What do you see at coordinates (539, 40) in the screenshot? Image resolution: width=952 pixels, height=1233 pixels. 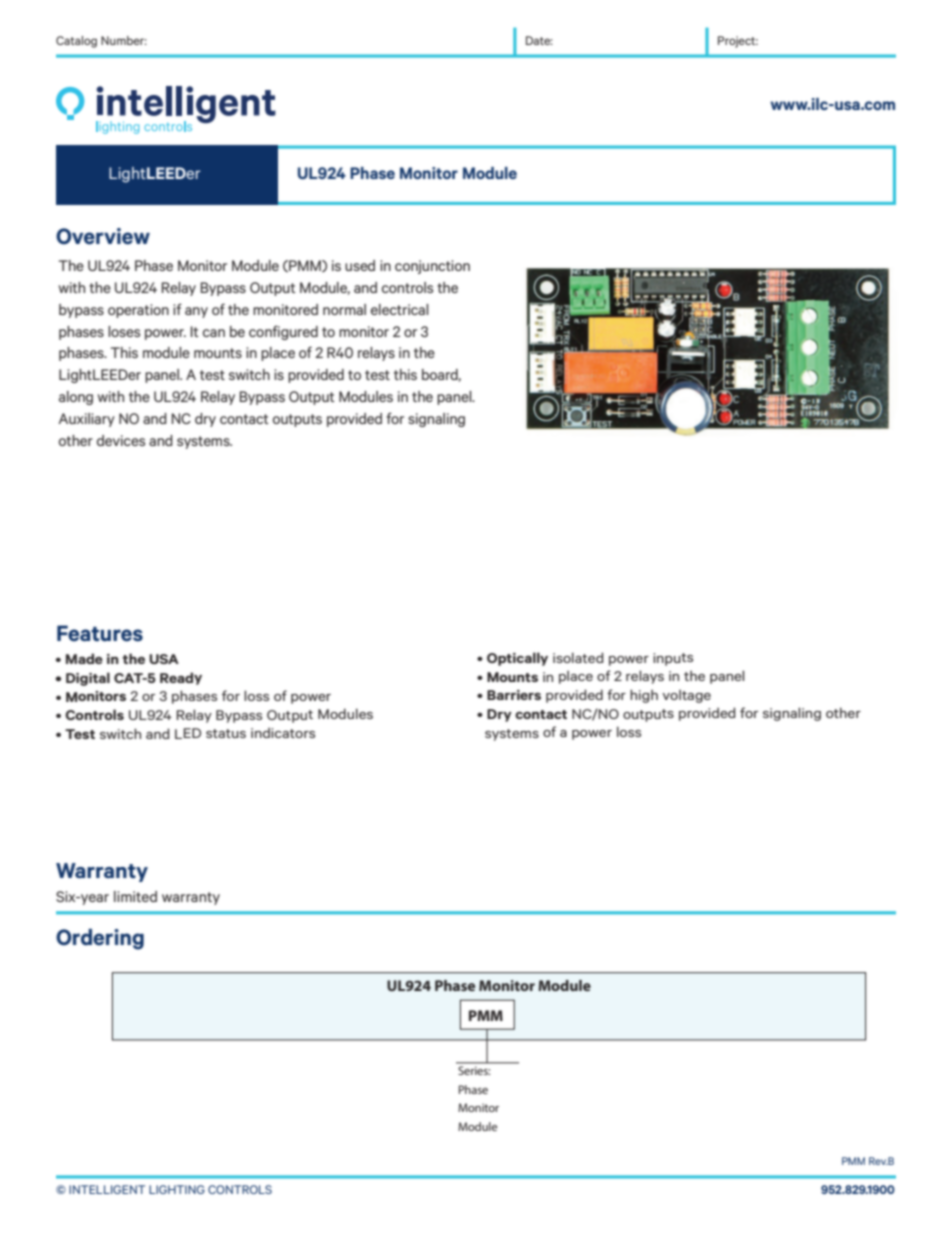 I see `Date` at bounding box center [539, 40].
